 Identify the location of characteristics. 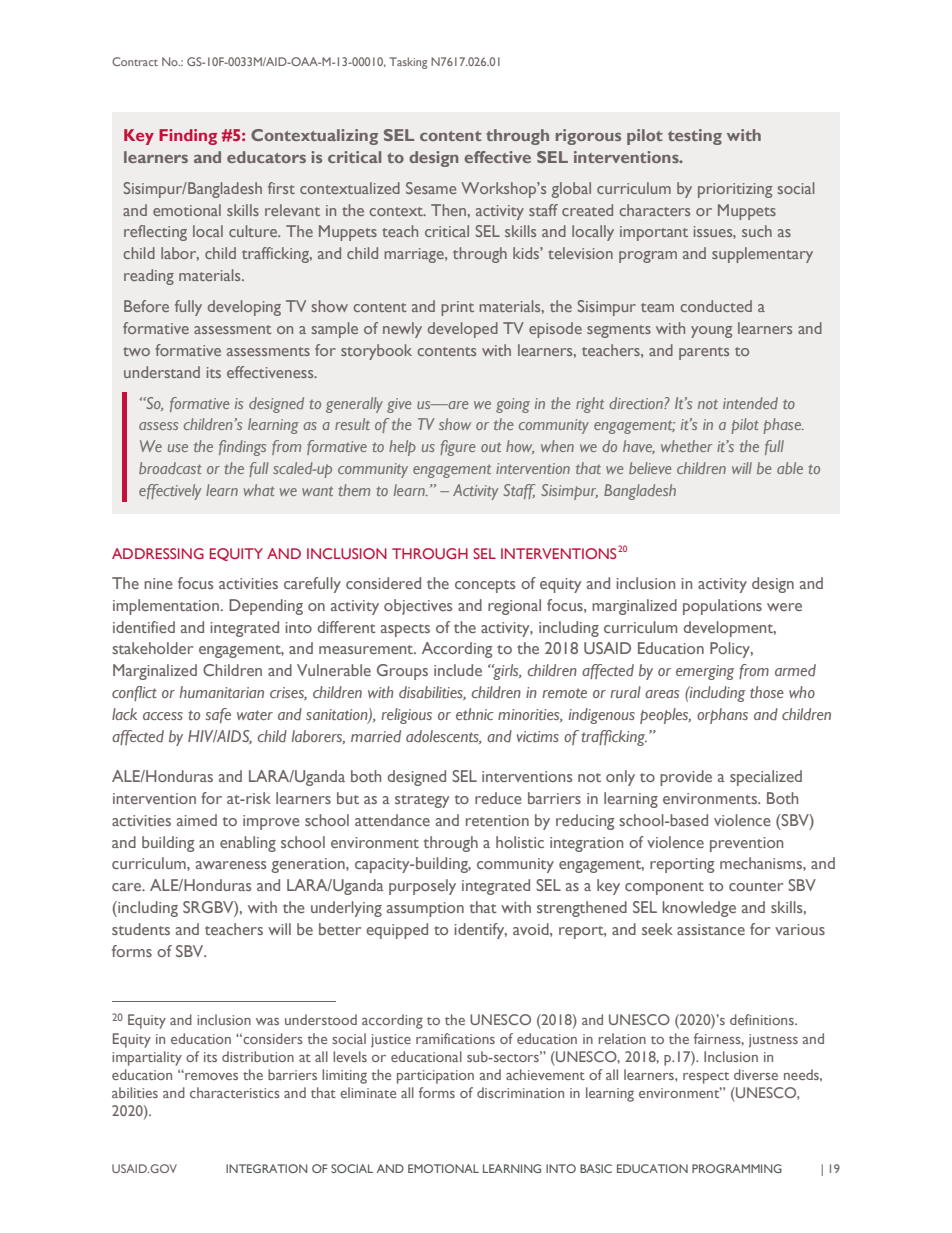
(235, 1092).
